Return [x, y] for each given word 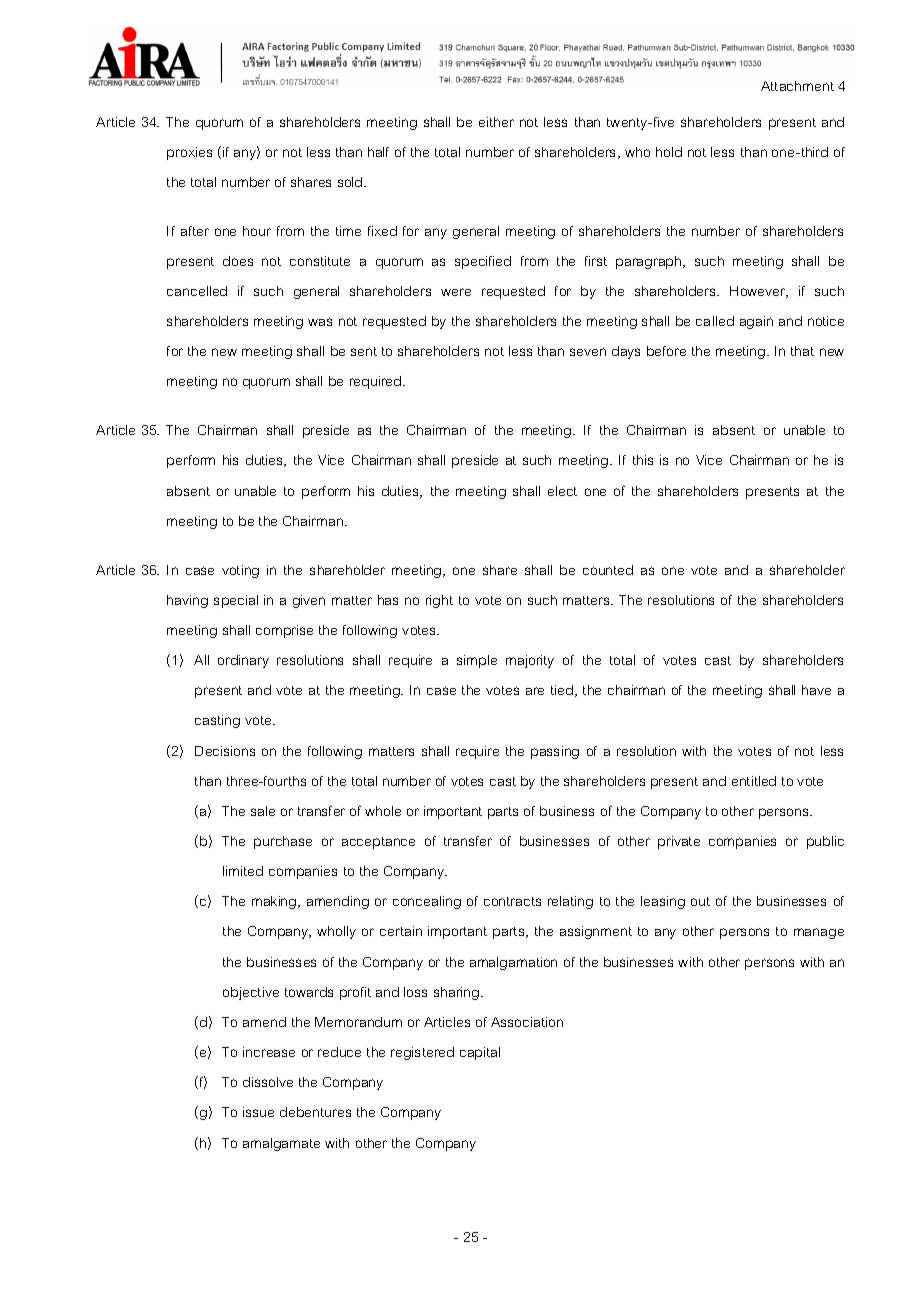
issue [258, 1112]
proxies [189, 153]
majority [530, 661]
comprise [284, 631]
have [816, 690]
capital [480, 1053]
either [496, 122]
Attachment [797, 86]
